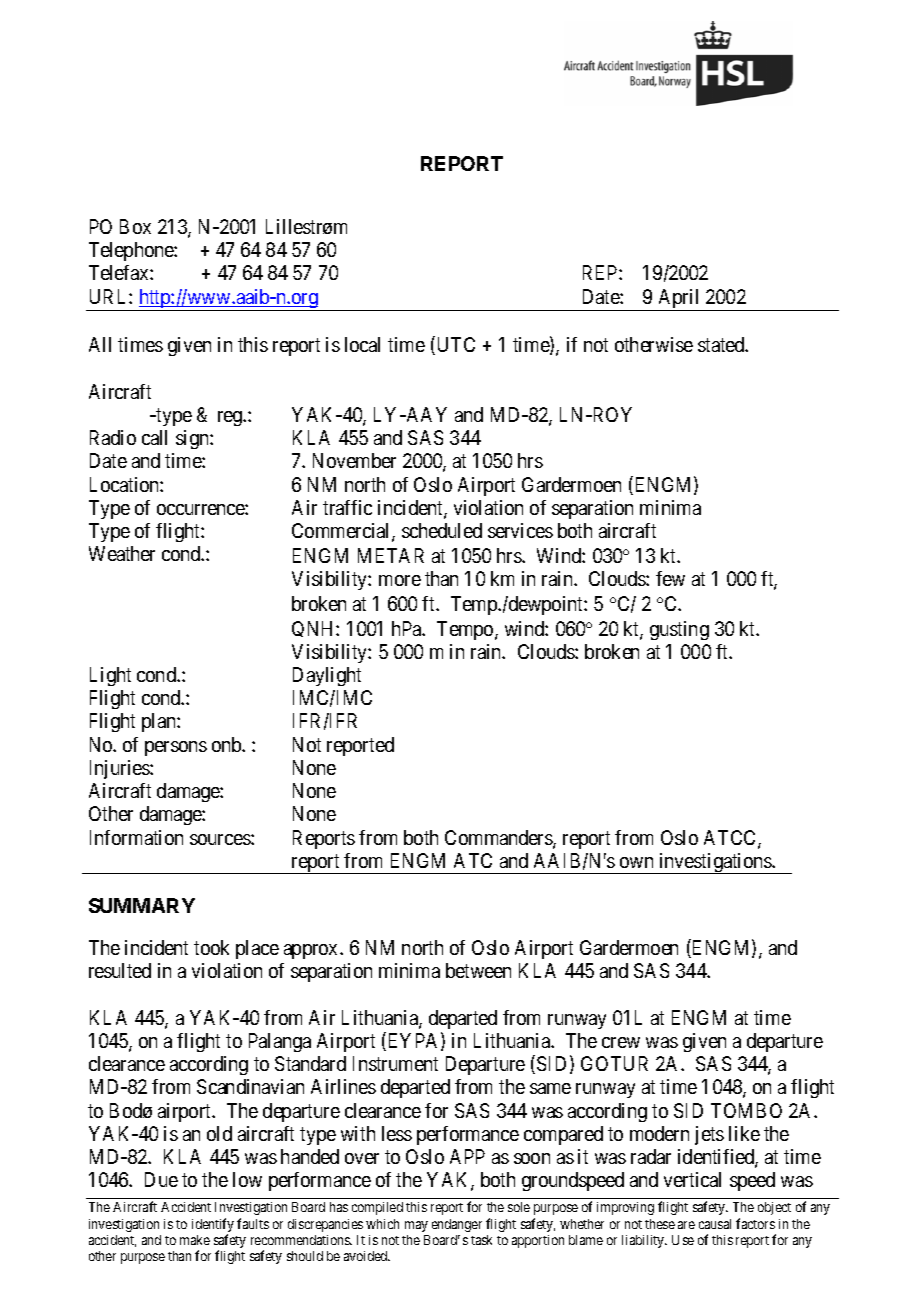 Image resolution: width=924 pixels, height=1308 pixels. What do you see at coordinates (176, 748) in the page?
I see `persons` at bounding box center [176, 748].
